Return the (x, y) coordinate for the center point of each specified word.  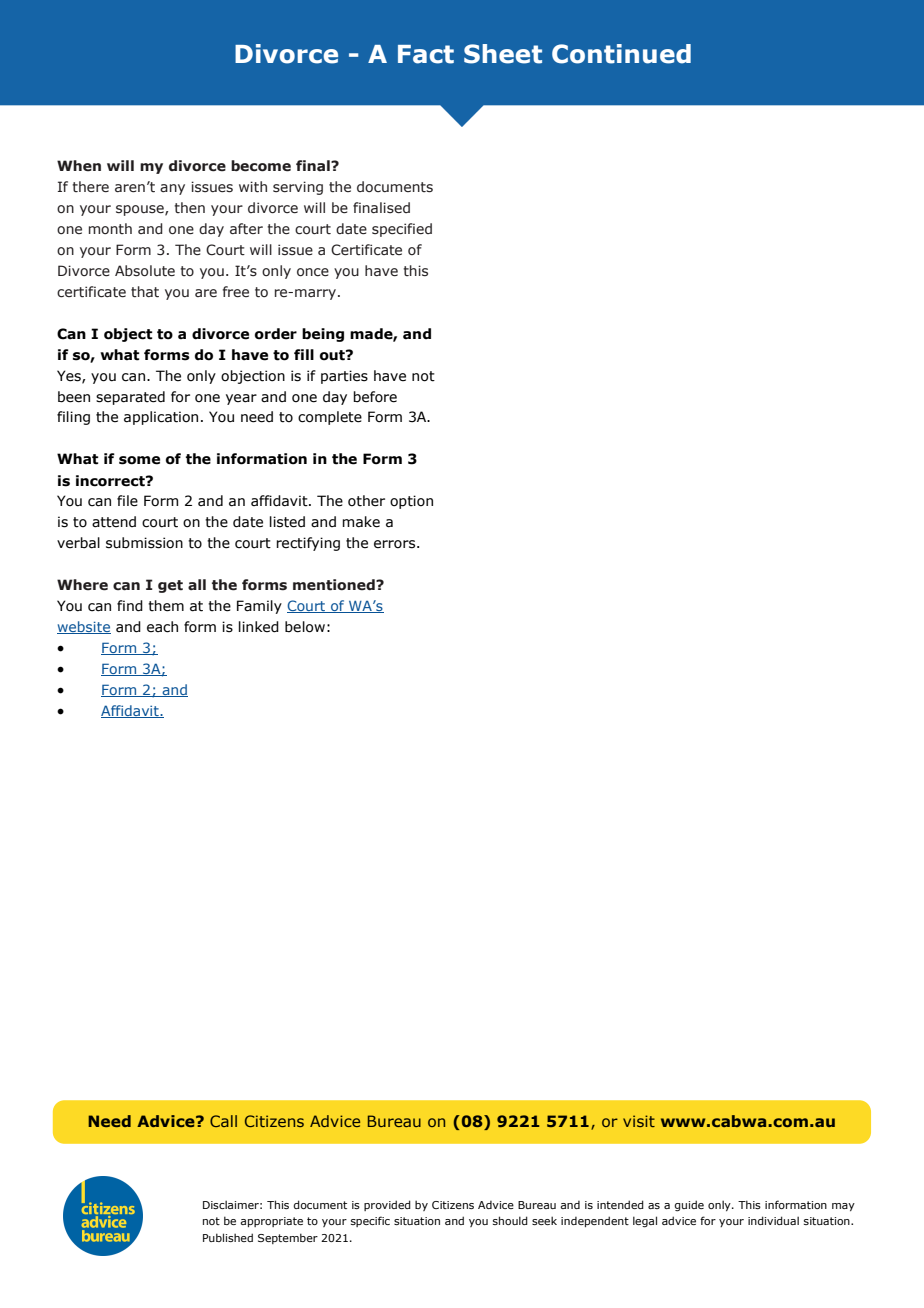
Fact (426, 54)
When (79, 166)
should (510, 1220)
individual (773, 1220)
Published (228, 1237)
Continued (621, 54)
